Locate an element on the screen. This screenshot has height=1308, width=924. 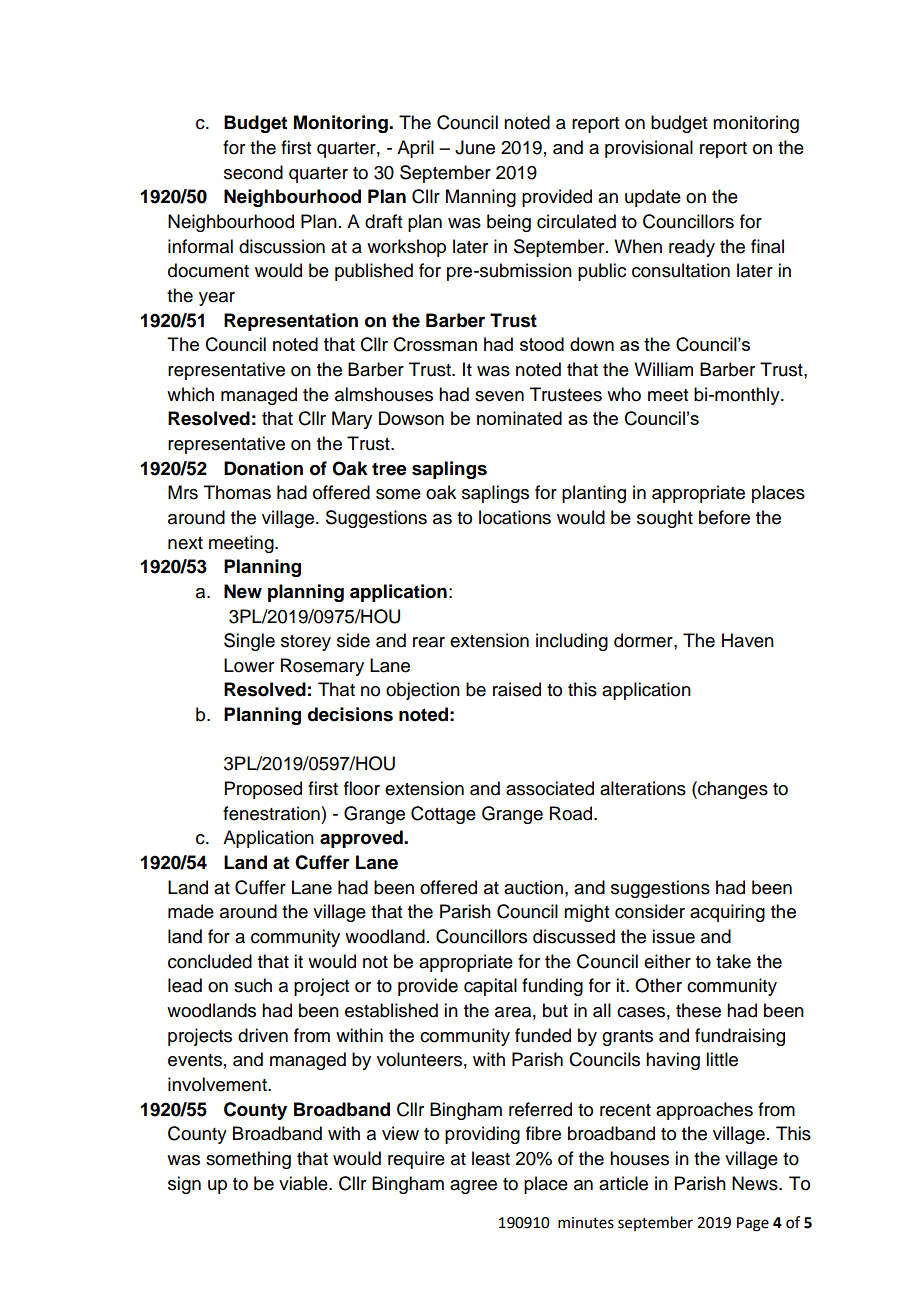
agree is located at coordinates (473, 1187).
